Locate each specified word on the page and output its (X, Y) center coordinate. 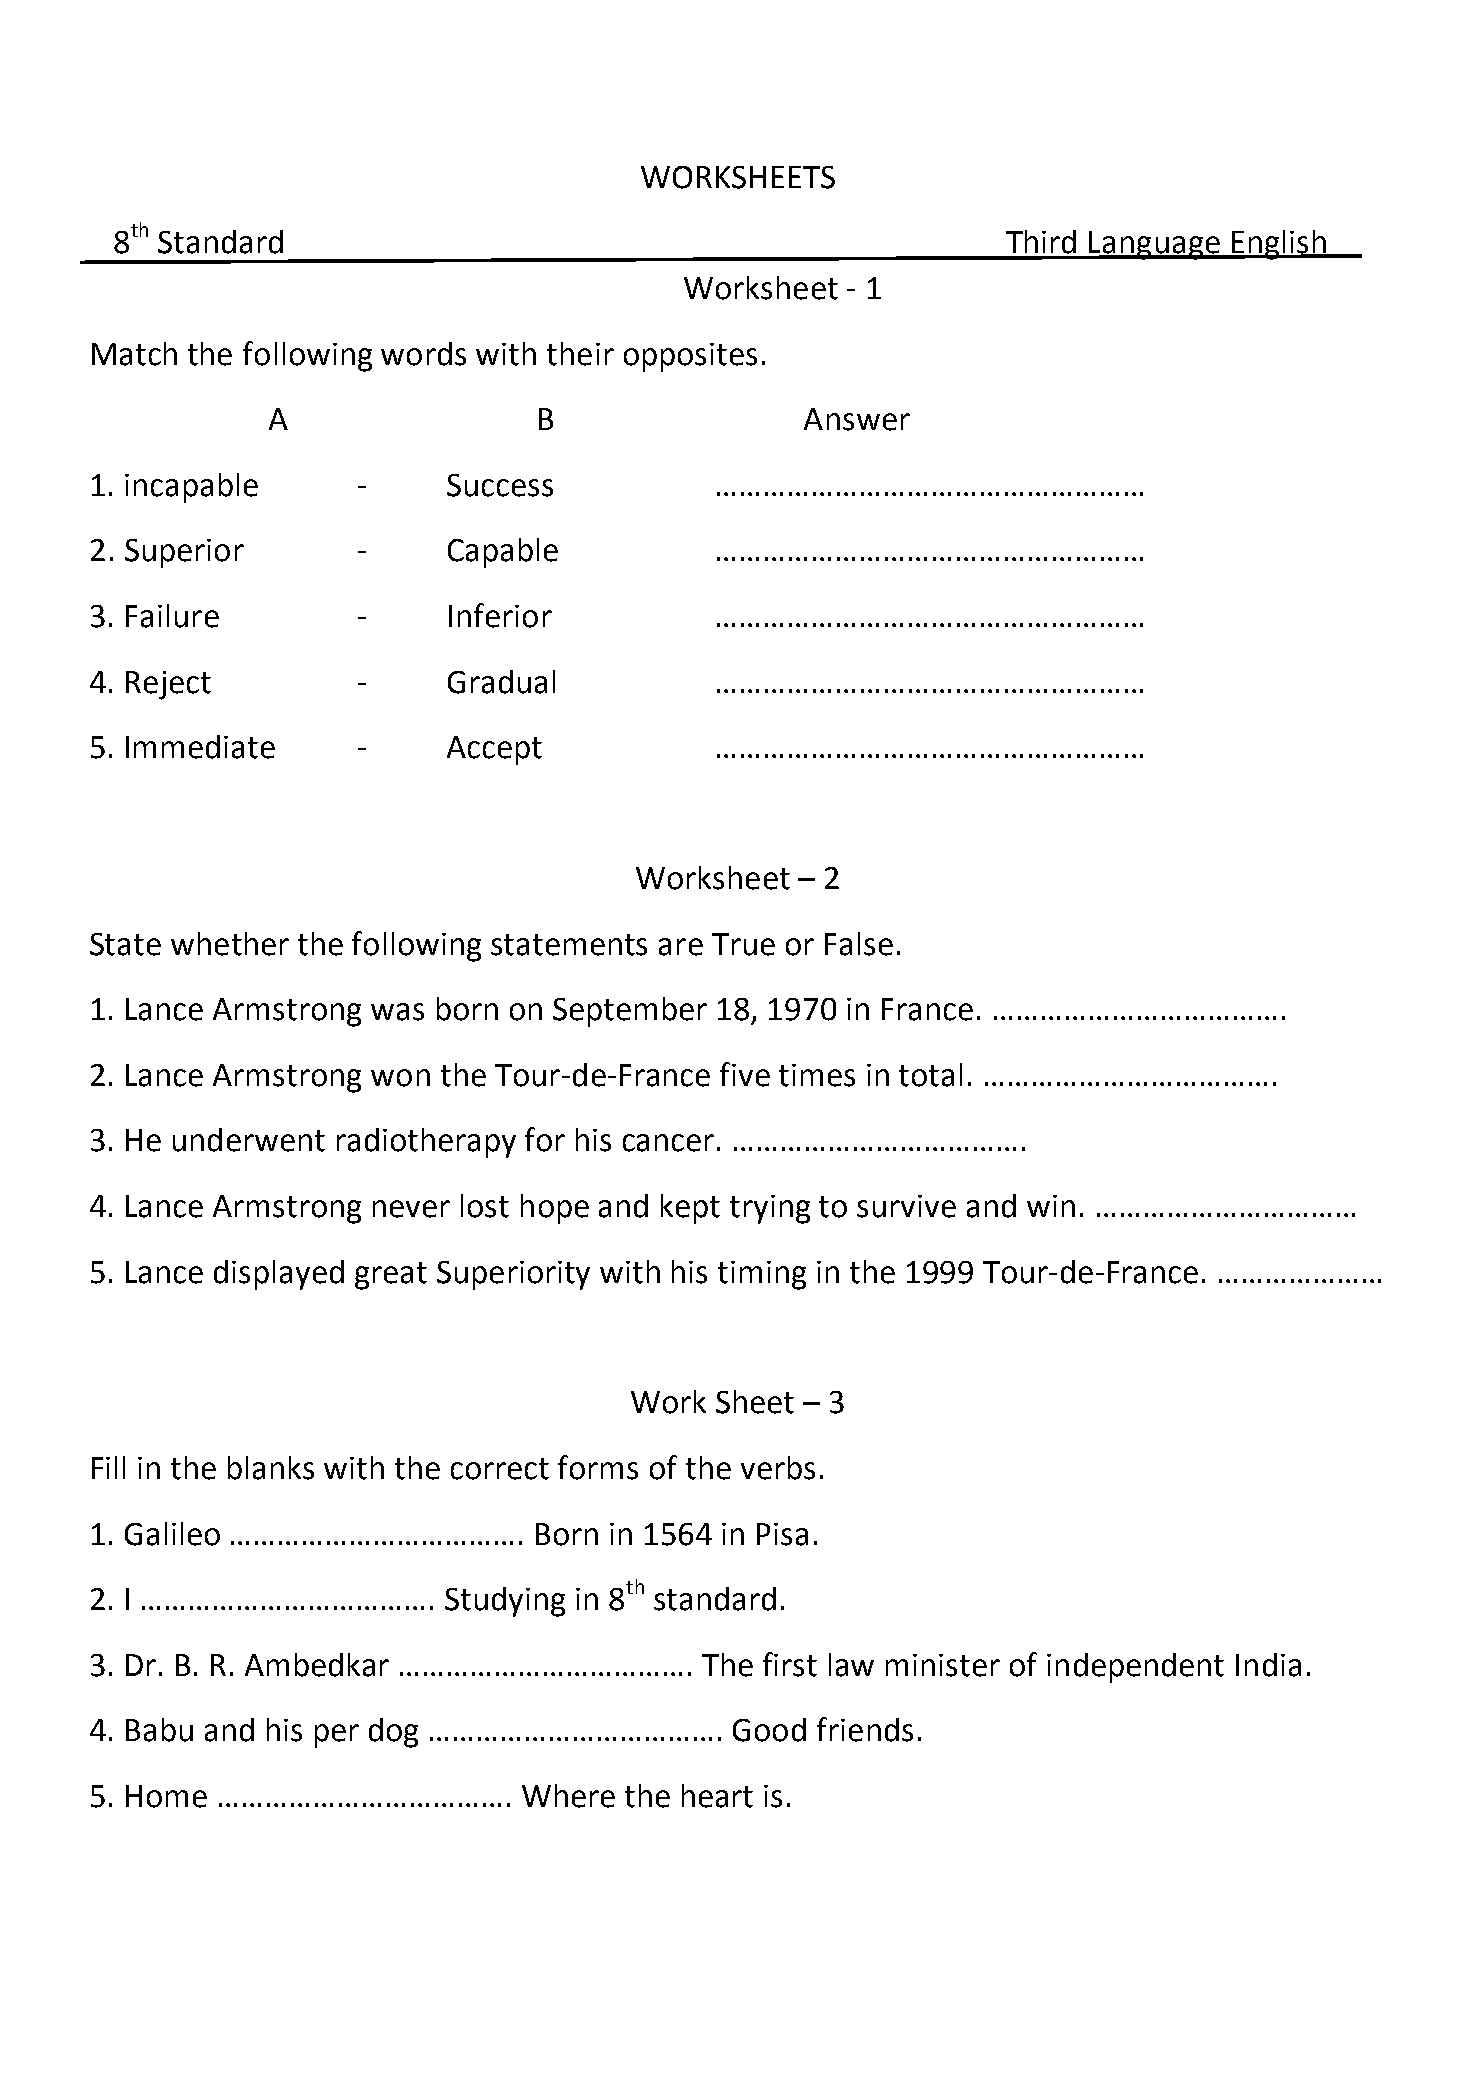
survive (906, 1206)
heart (717, 1796)
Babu (159, 1730)
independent (1135, 1668)
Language (1154, 245)
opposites (690, 357)
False (859, 944)
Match (134, 354)
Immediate (200, 747)
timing (762, 1275)
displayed (279, 1275)
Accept (494, 750)
